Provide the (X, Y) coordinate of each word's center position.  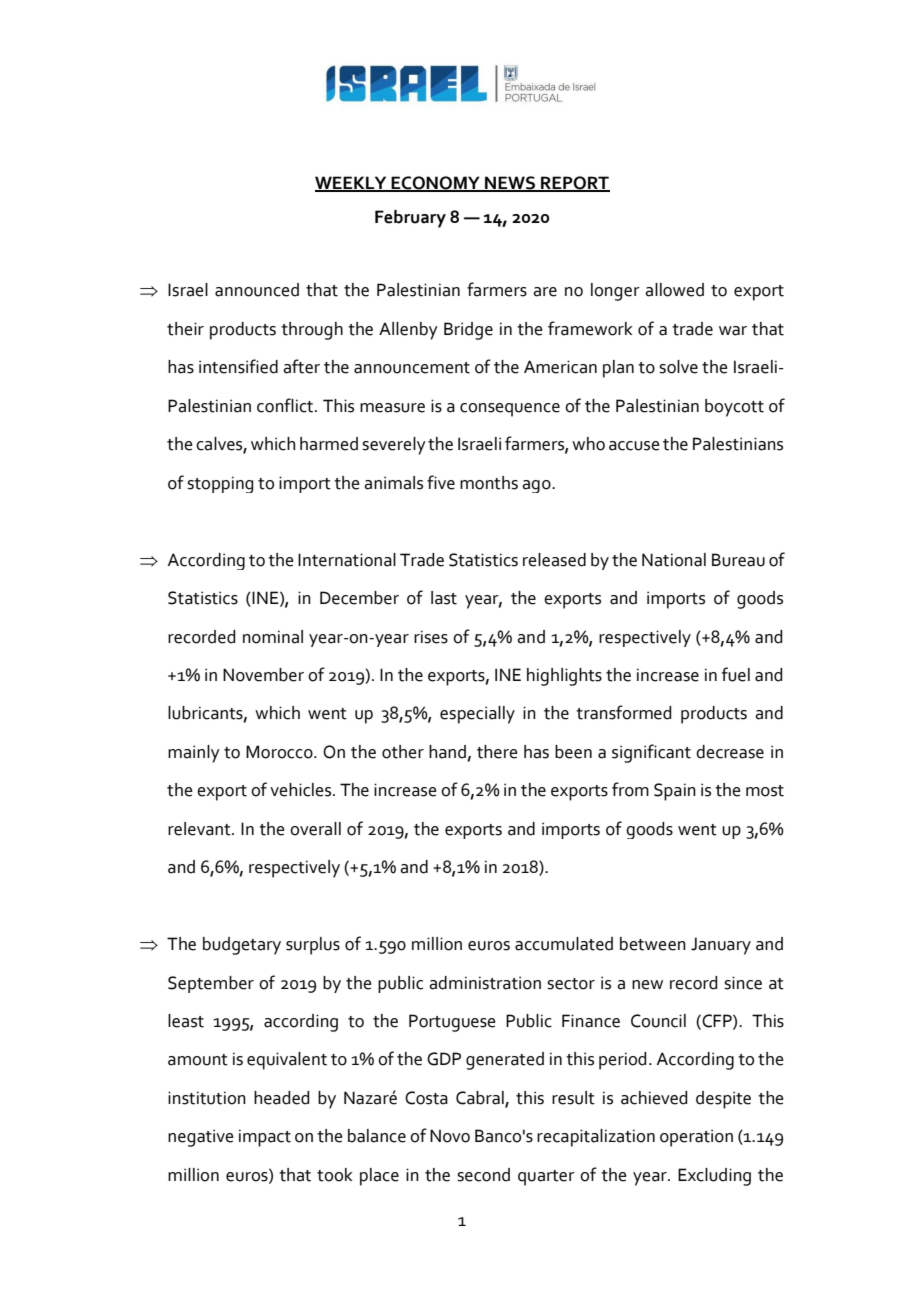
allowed (674, 290)
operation (696, 1138)
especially (477, 715)
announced (257, 290)
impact (265, 1138)
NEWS (510, 184)
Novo (450, 1136)
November (263, 675)
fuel (736, 674)
